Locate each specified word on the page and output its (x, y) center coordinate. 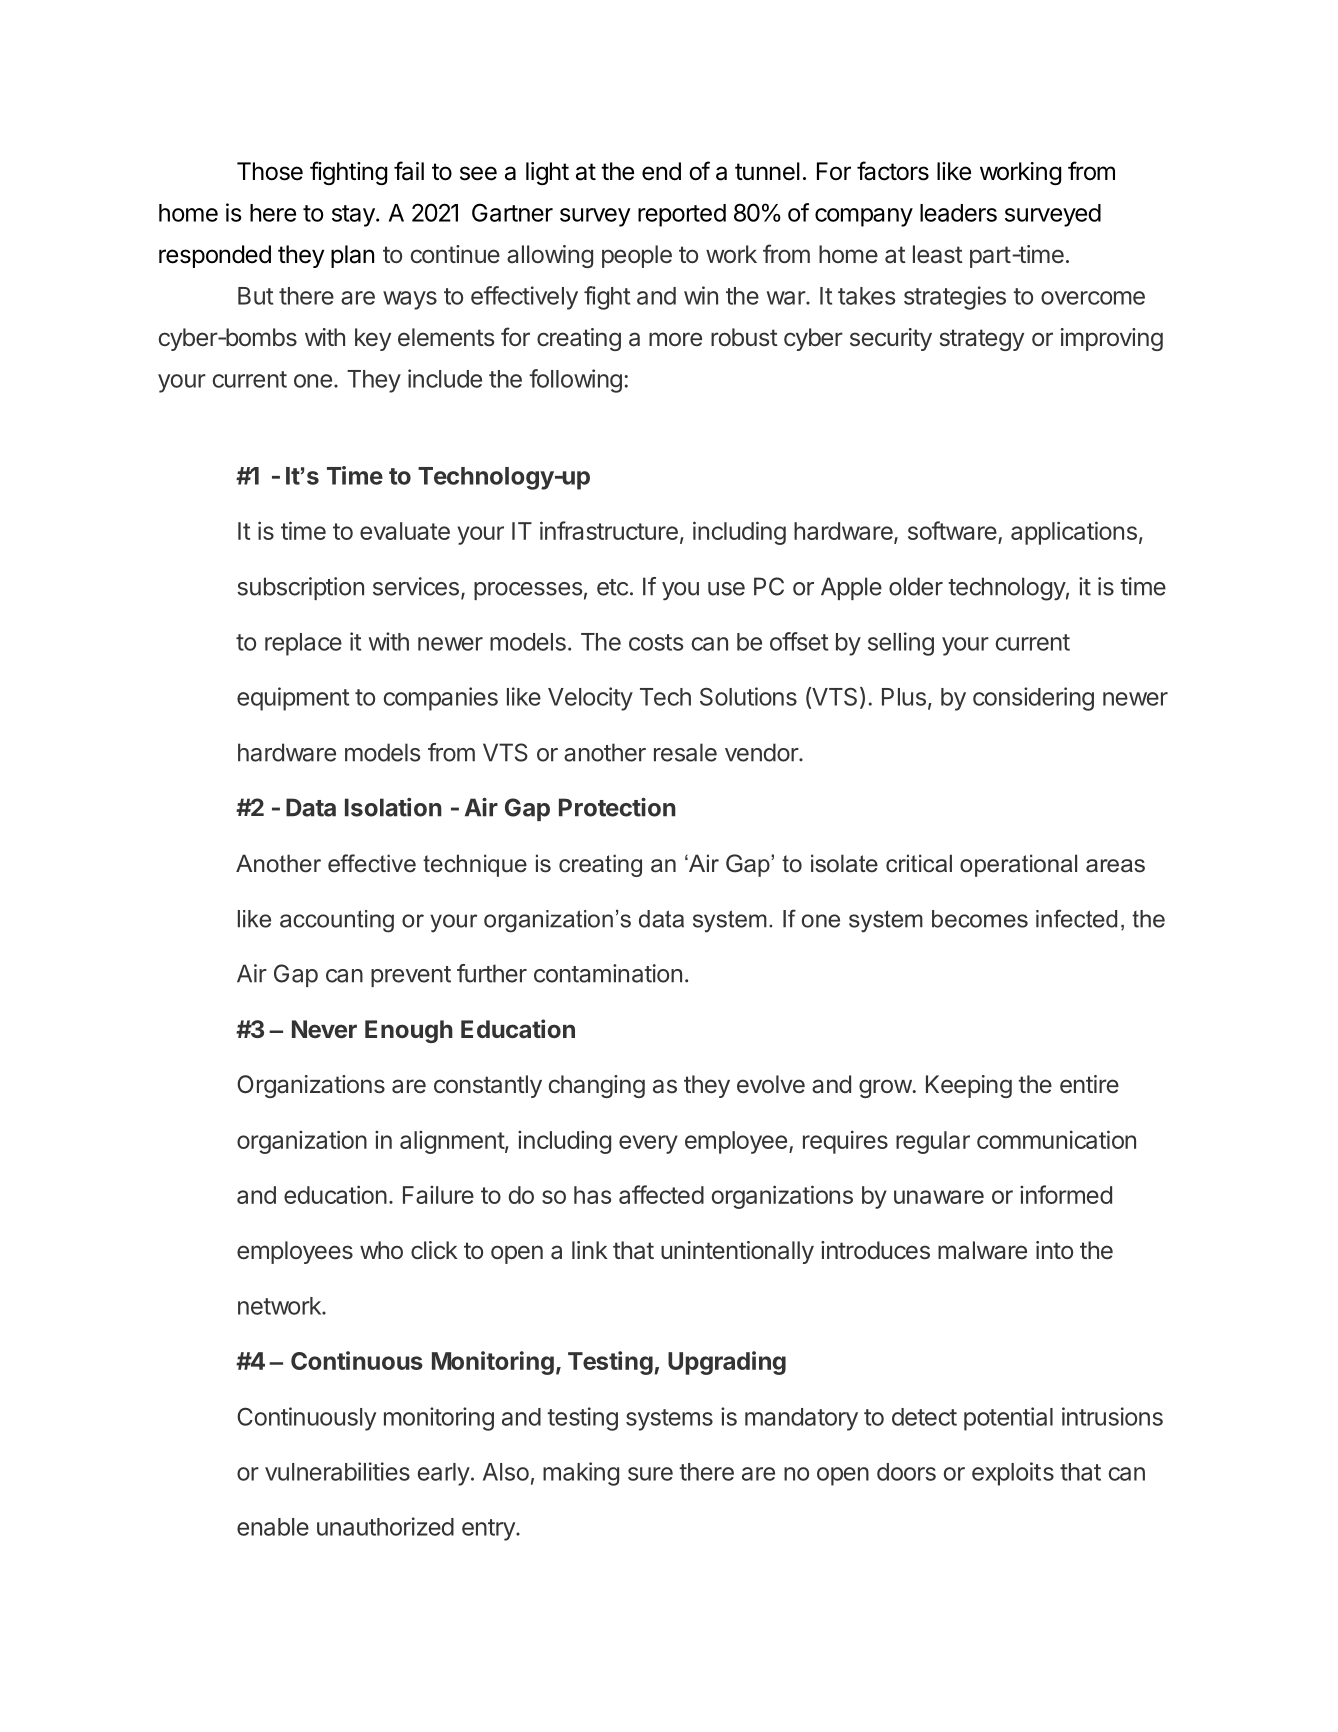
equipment (293, 699)
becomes (980, 919)
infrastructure (609, 530)
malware (982, 1250)
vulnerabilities (337, 1471)
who (381, 1250)
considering (1033, 699)
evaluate (405, 531)
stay (354, 216)
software (952, 530)
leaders (958, 213)
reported (682, 215)
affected (661, 1194)
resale (685, 752)
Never (324, 1029)
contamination (608, 973)
